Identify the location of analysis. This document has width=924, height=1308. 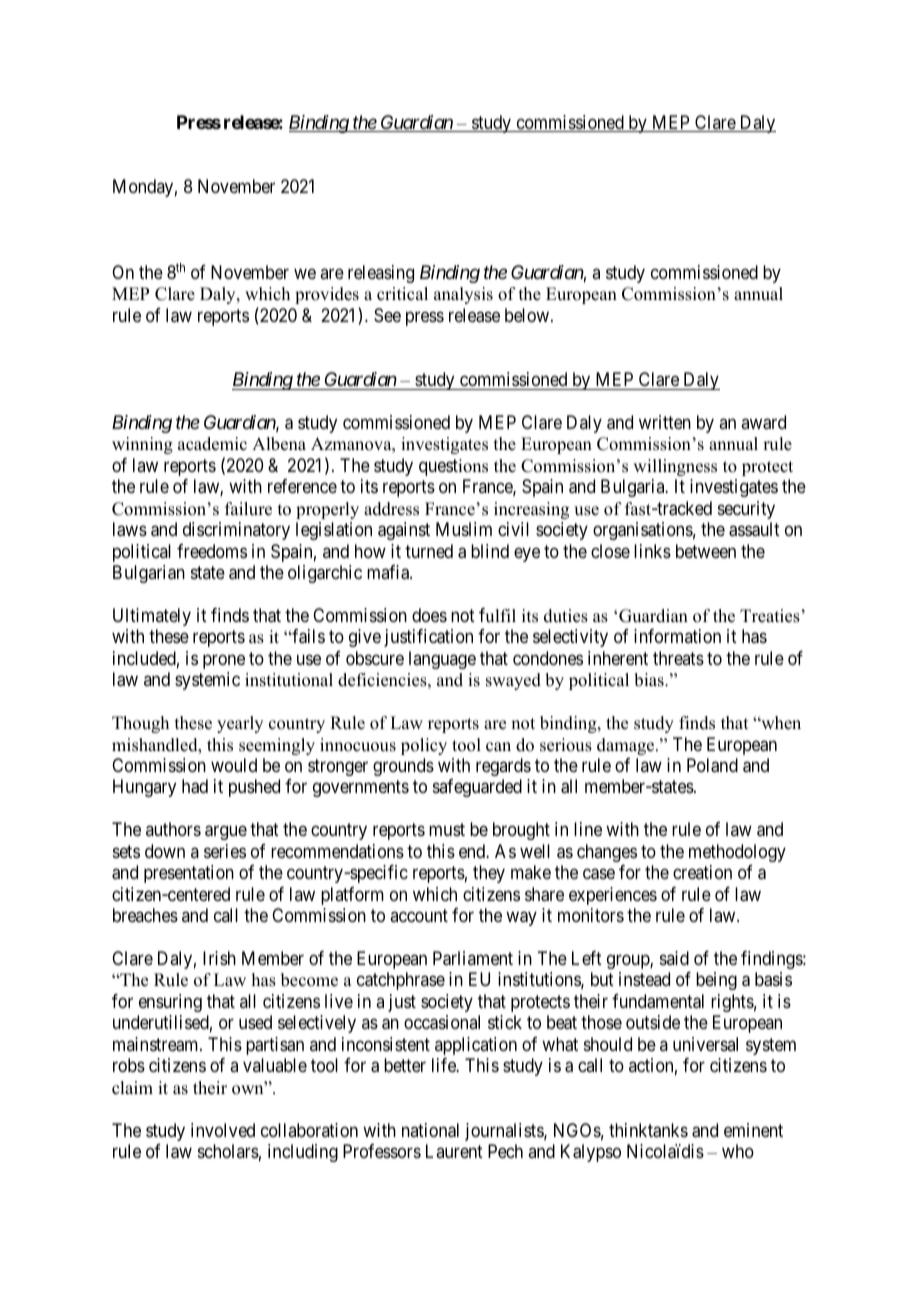
(463, 295).
